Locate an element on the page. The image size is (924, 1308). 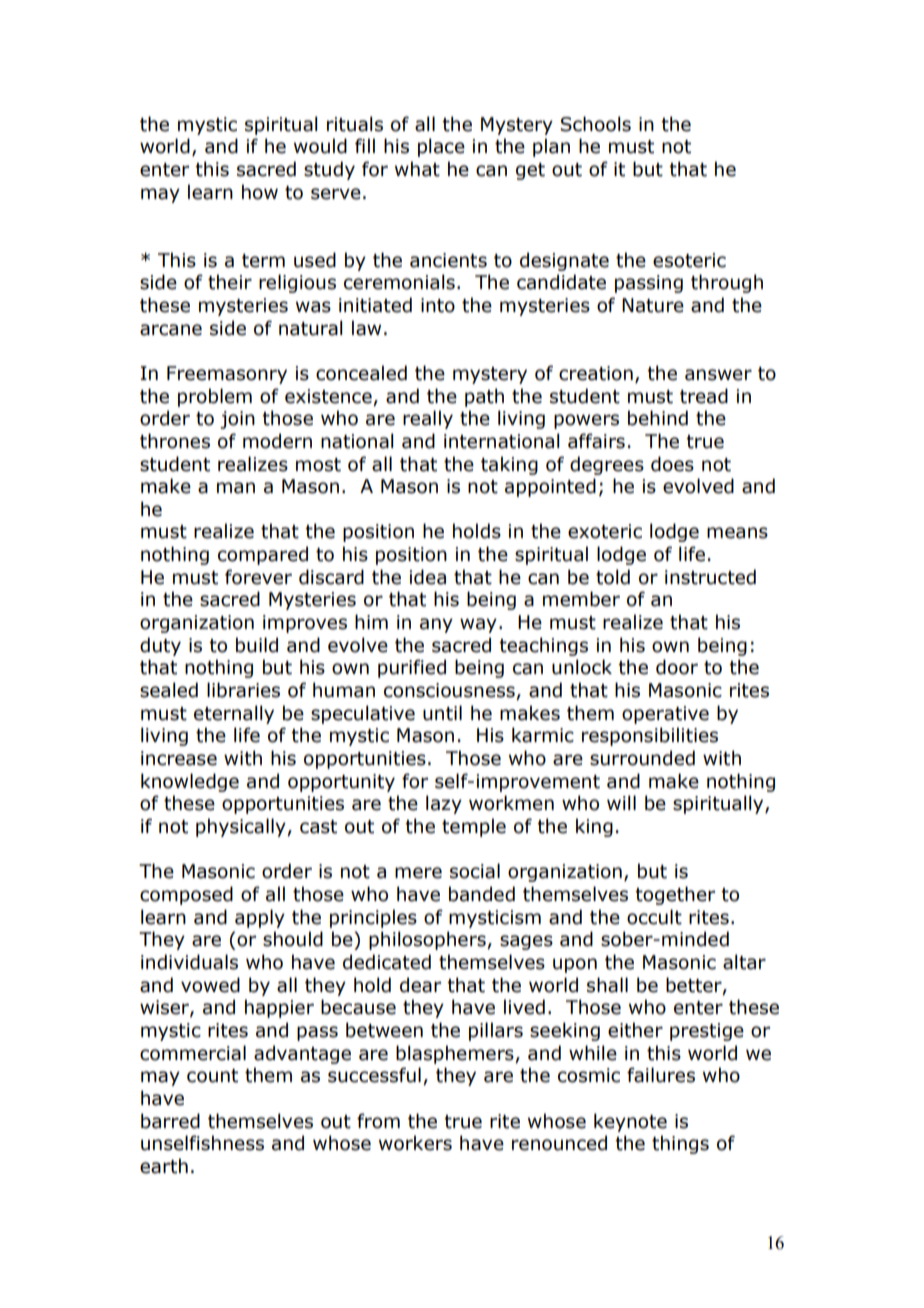
place is located at coordinates (441, 147).
